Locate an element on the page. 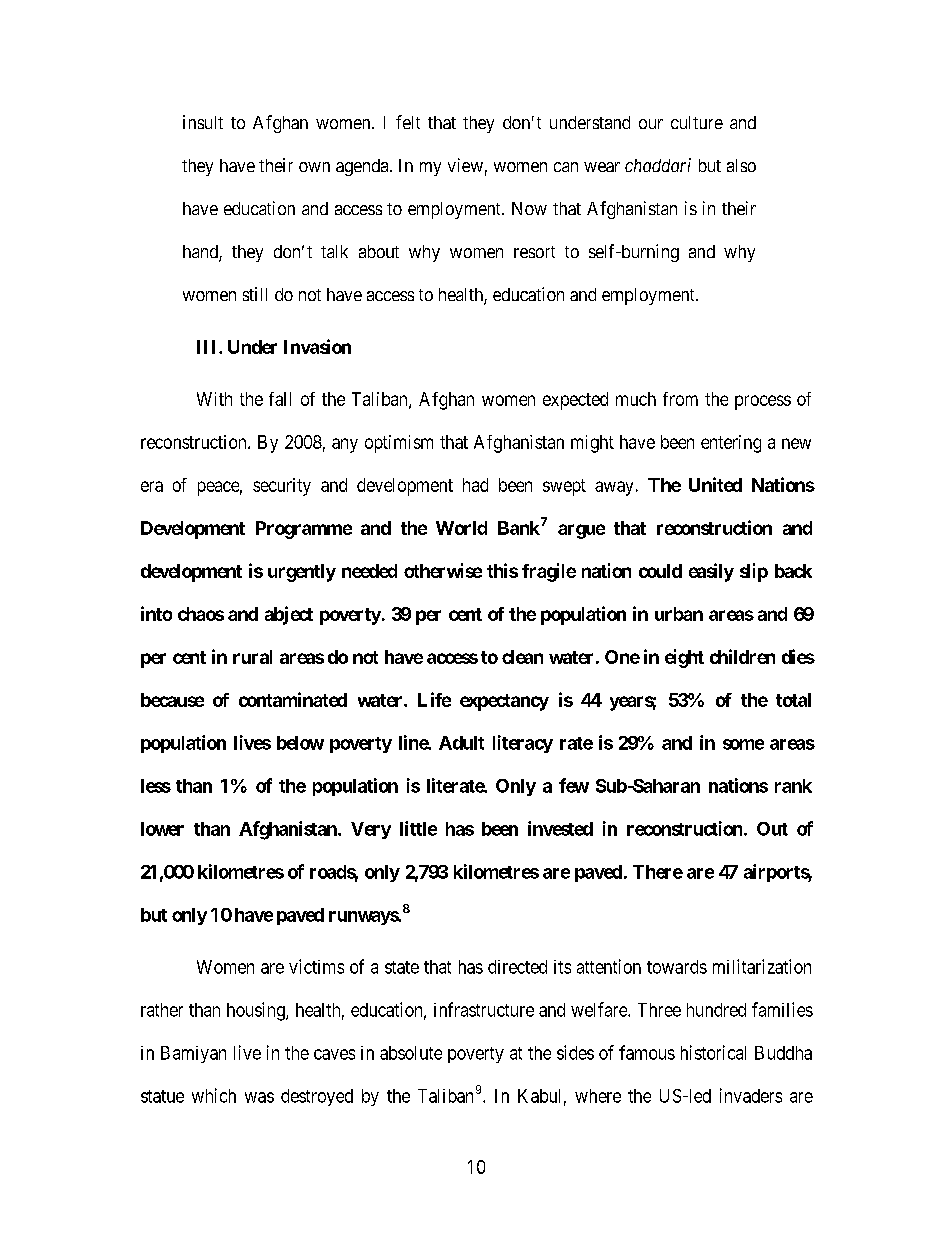 This image has height=1233, width=952. historical is located at coordinates (713, 1052).
